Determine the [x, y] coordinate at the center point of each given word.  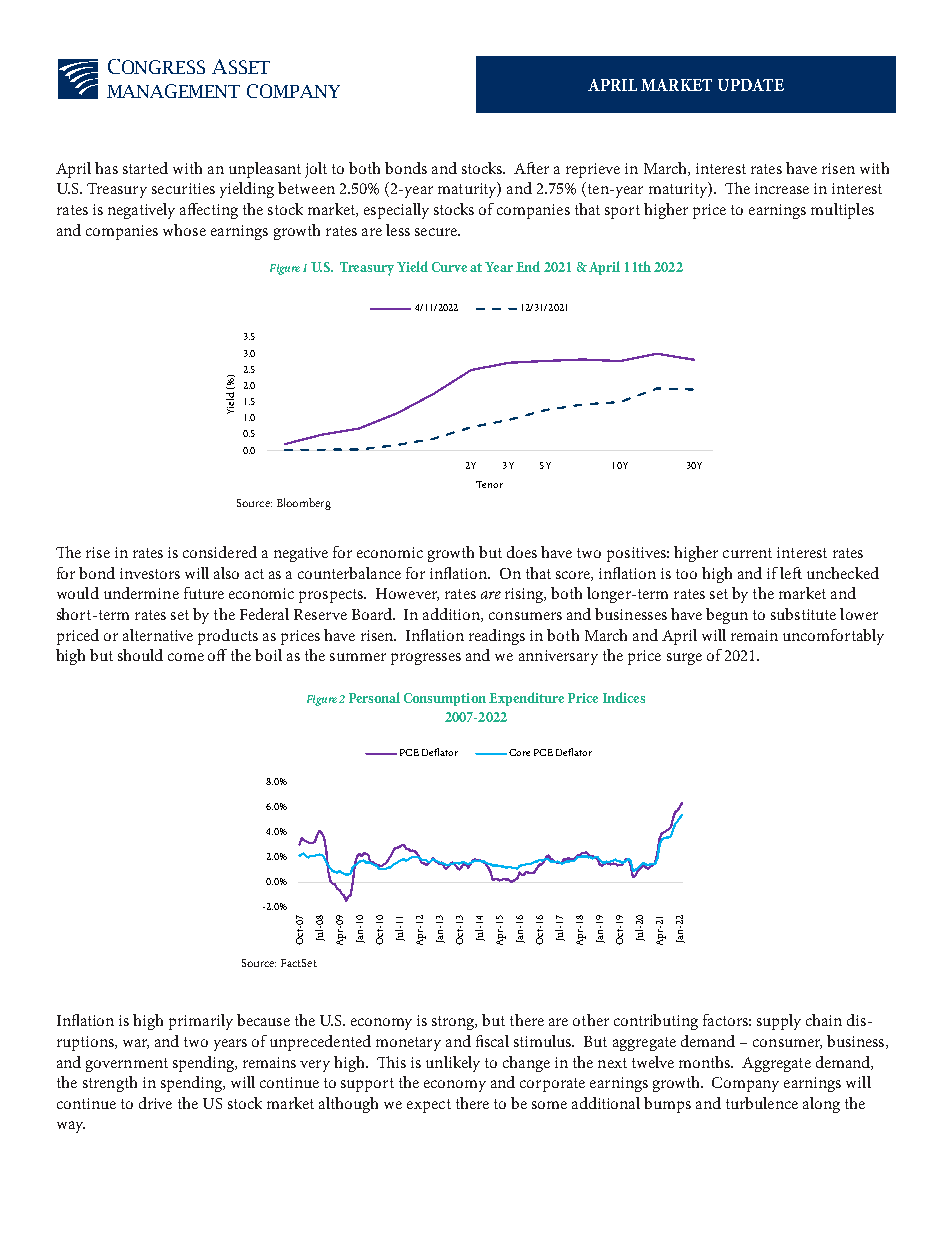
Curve [449, 267]
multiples [842, 211]
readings [497, 637]
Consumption [445, 699]
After [531, 168]
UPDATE [751, 85]
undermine [141, 593]
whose [184, 230]
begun [727, 616]
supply [779, 1022]
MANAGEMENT [173, 91]
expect [429, 1106]
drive [155, 1103]
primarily [201, 1022]
